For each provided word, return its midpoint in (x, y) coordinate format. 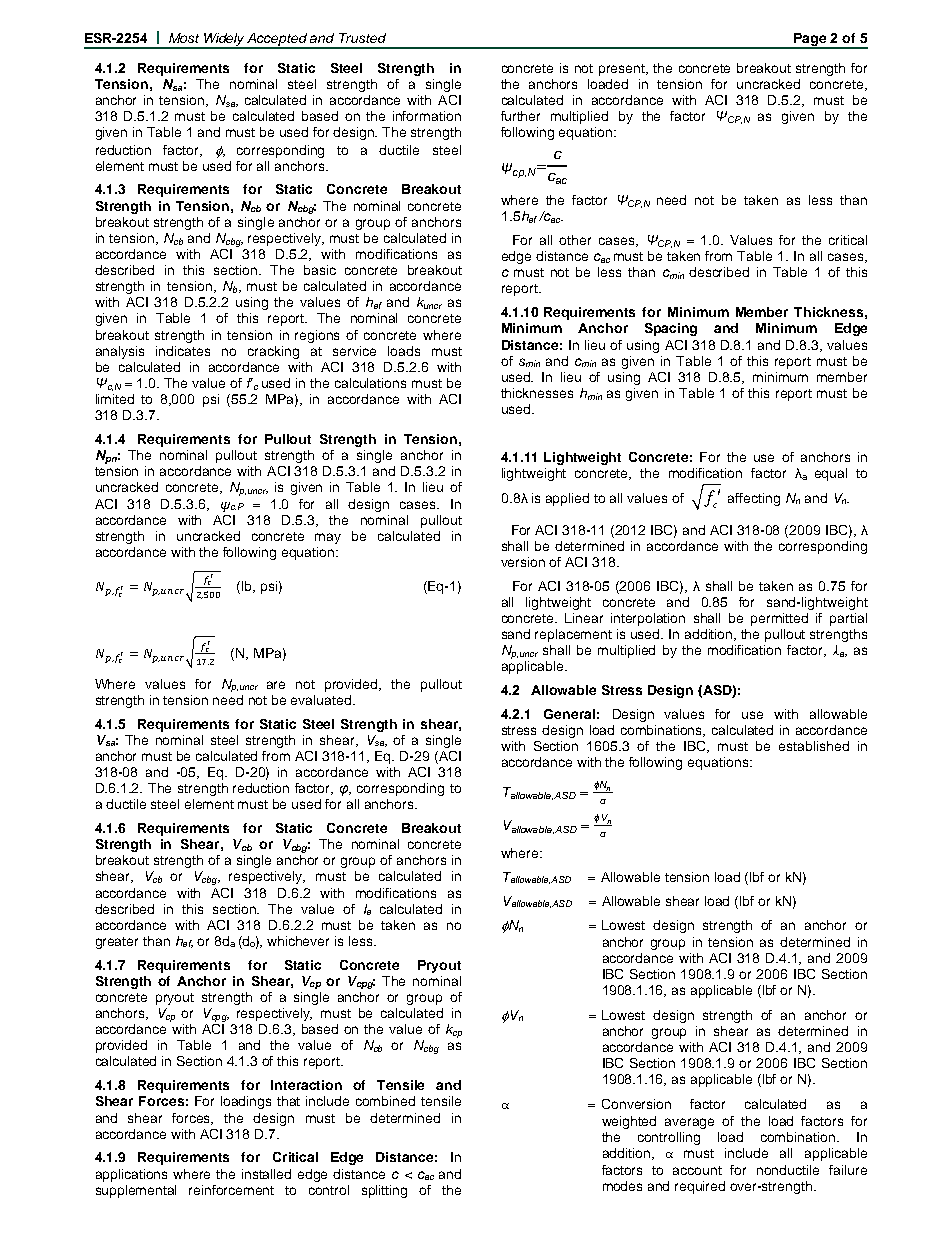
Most (184, 38)
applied (567, 499)
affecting (754, 499)
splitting (384, 1191)
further (520, 116)
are (276, 685)
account (697, 1170)
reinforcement (231, 1190)
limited (115, 399)
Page (811, 40)
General (569, 714)
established (814, 746)
